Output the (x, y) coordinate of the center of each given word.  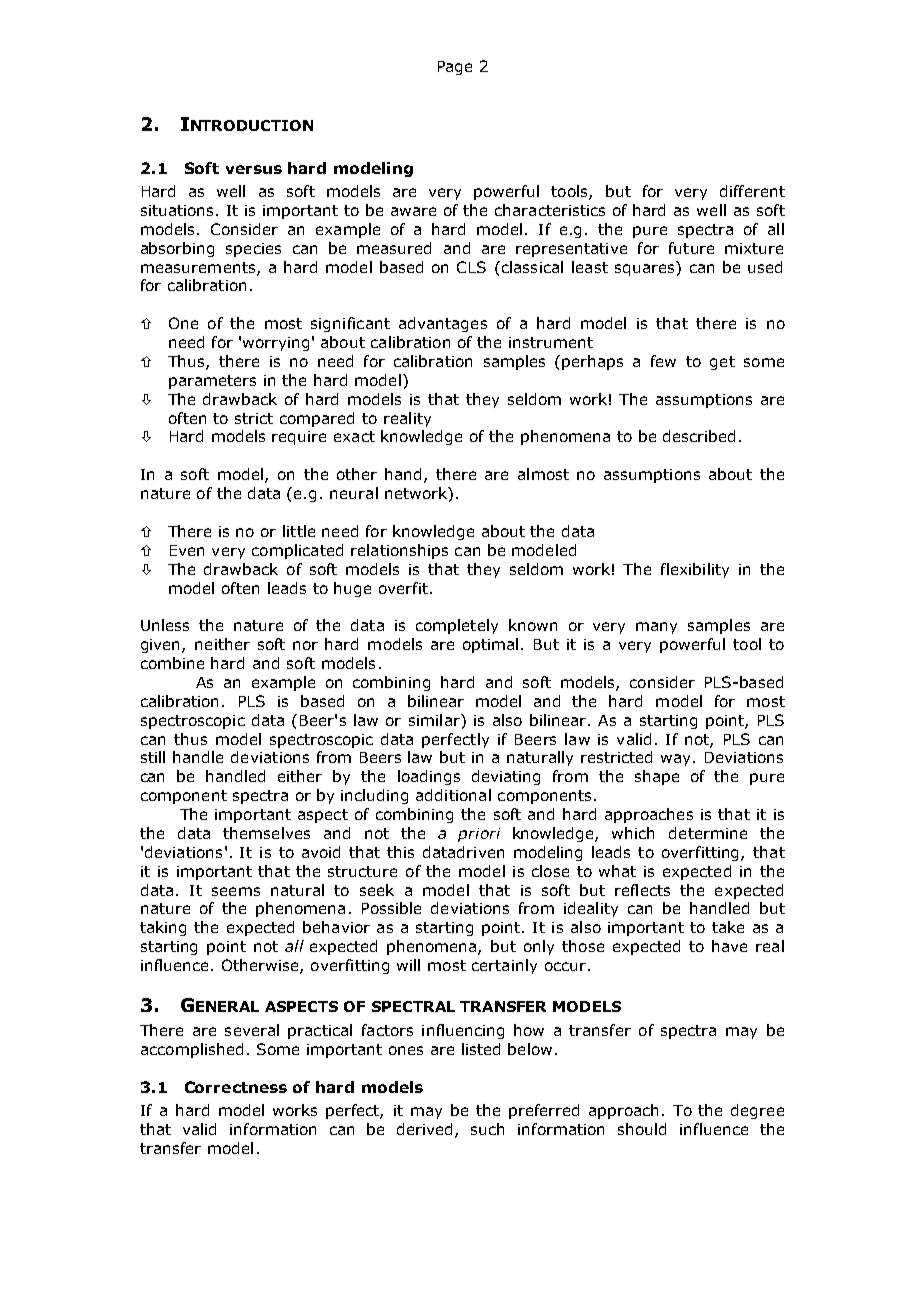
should (642, 1129)
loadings (429, 777)
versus (254, 169)
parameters (212, 382)
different (752, 191)
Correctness (236, 1087)
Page (455, 68)
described (699, 436)
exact (354, 436)
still (153, 757)
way (675, 760)
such (487, 1129)
